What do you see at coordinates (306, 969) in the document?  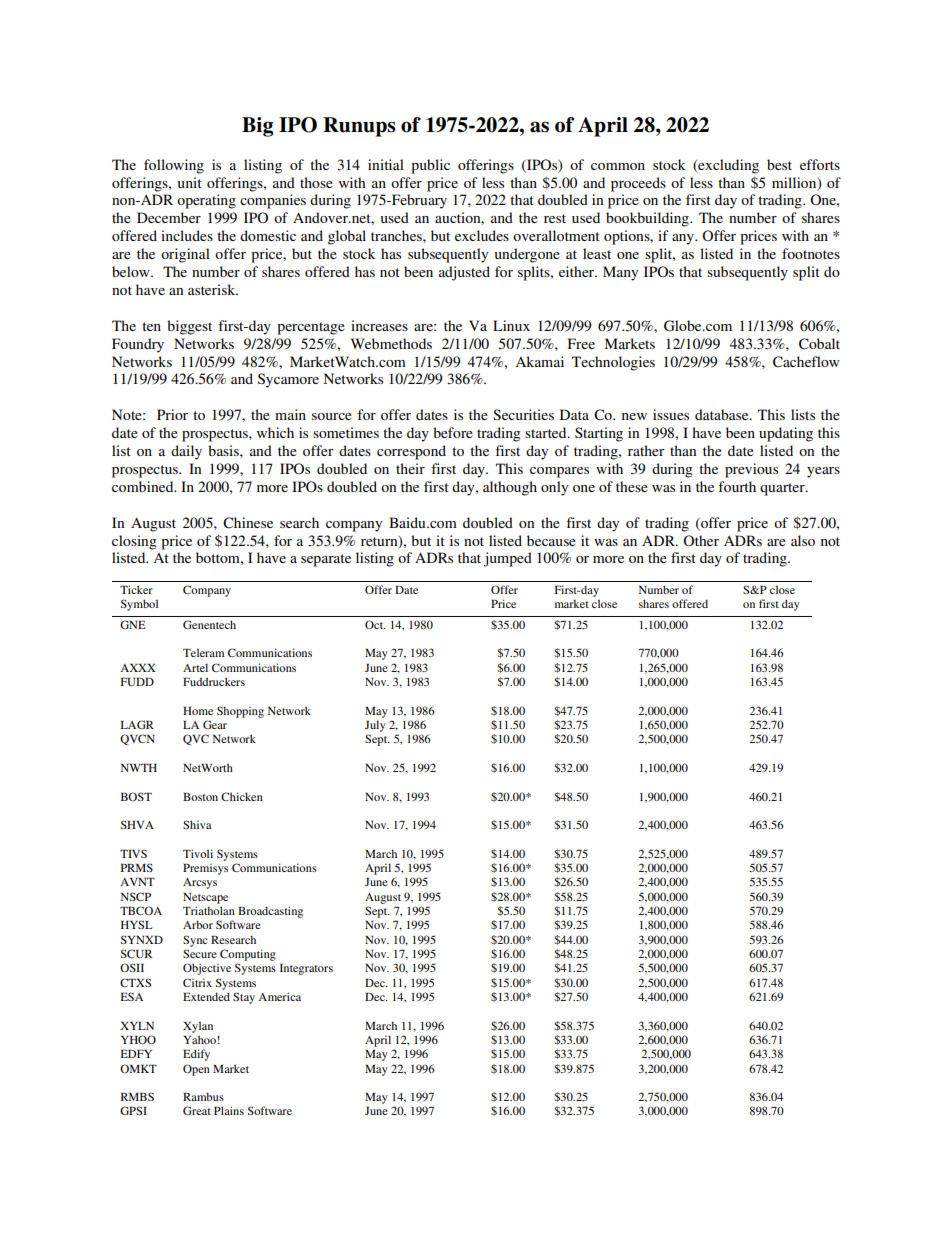 I see `Integrators` at bounding box center [306, 969].
